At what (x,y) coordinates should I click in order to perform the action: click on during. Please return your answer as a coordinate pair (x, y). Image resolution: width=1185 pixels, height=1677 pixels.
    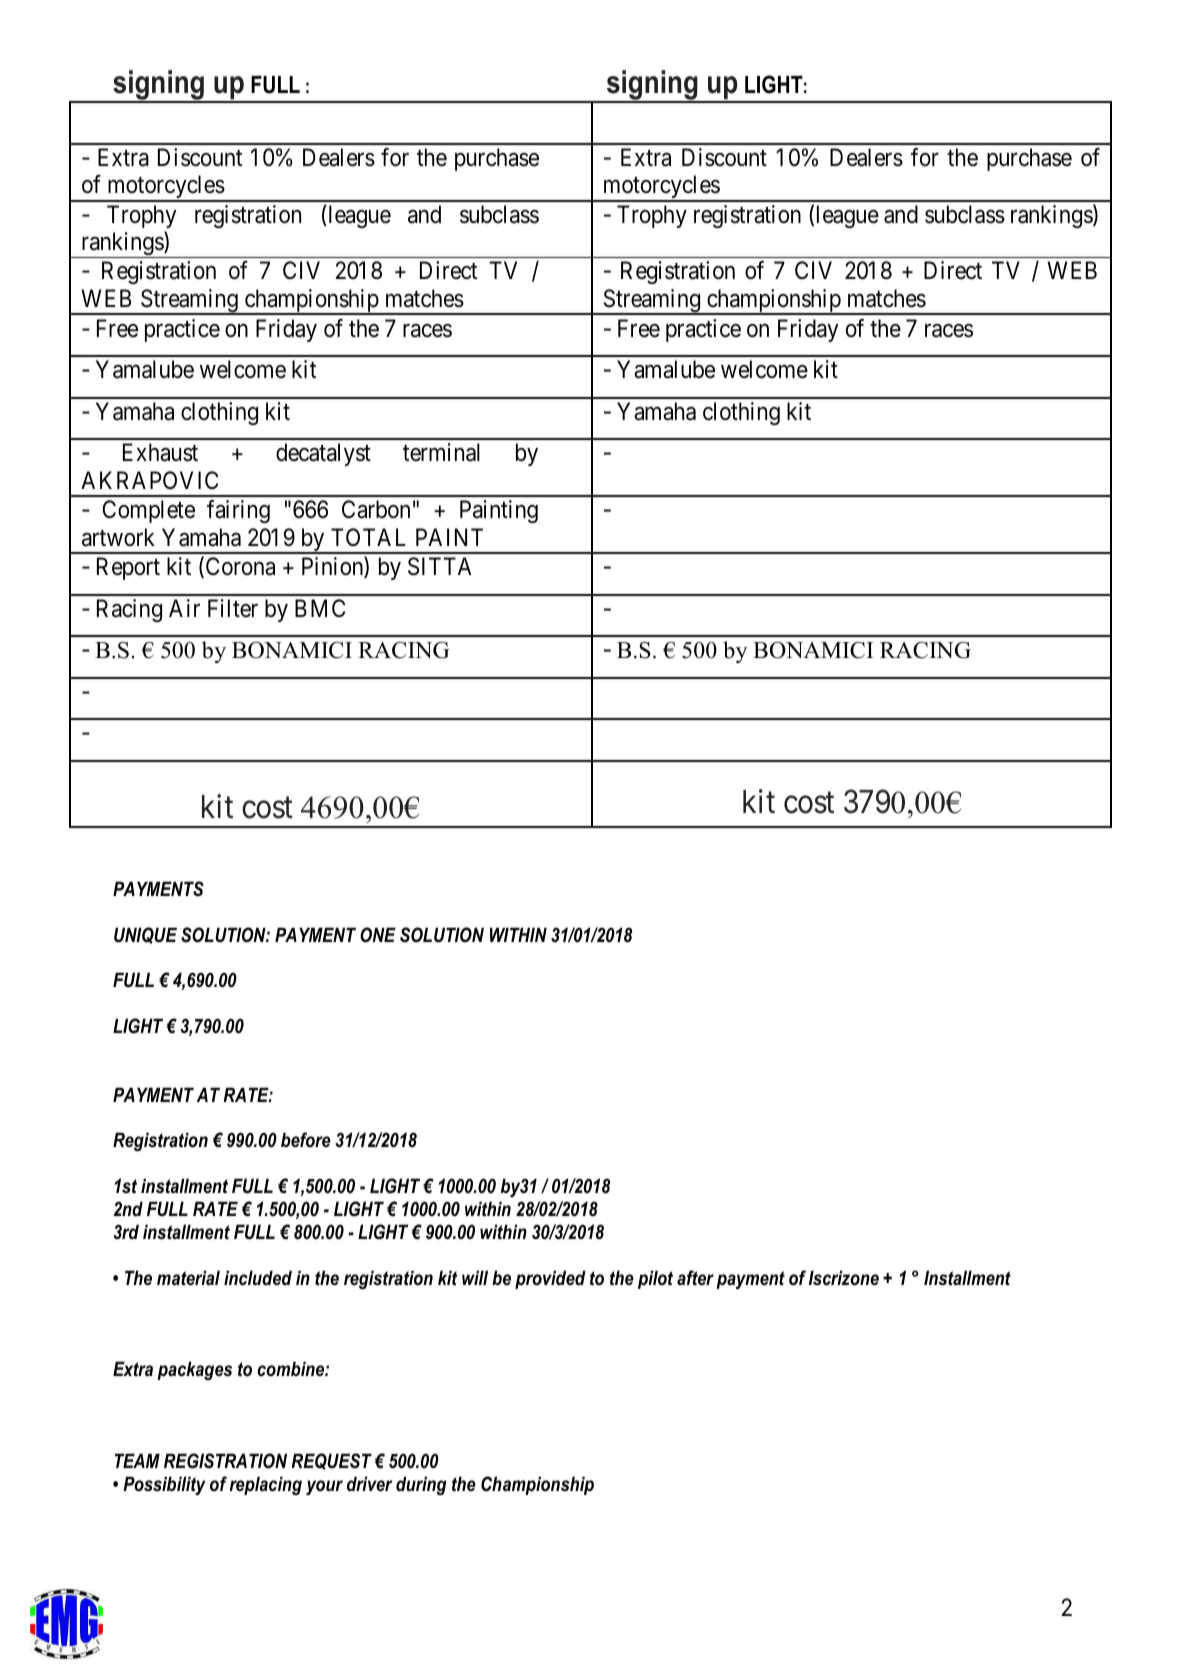
    Looking at the image, I should click on (421, 1485).
